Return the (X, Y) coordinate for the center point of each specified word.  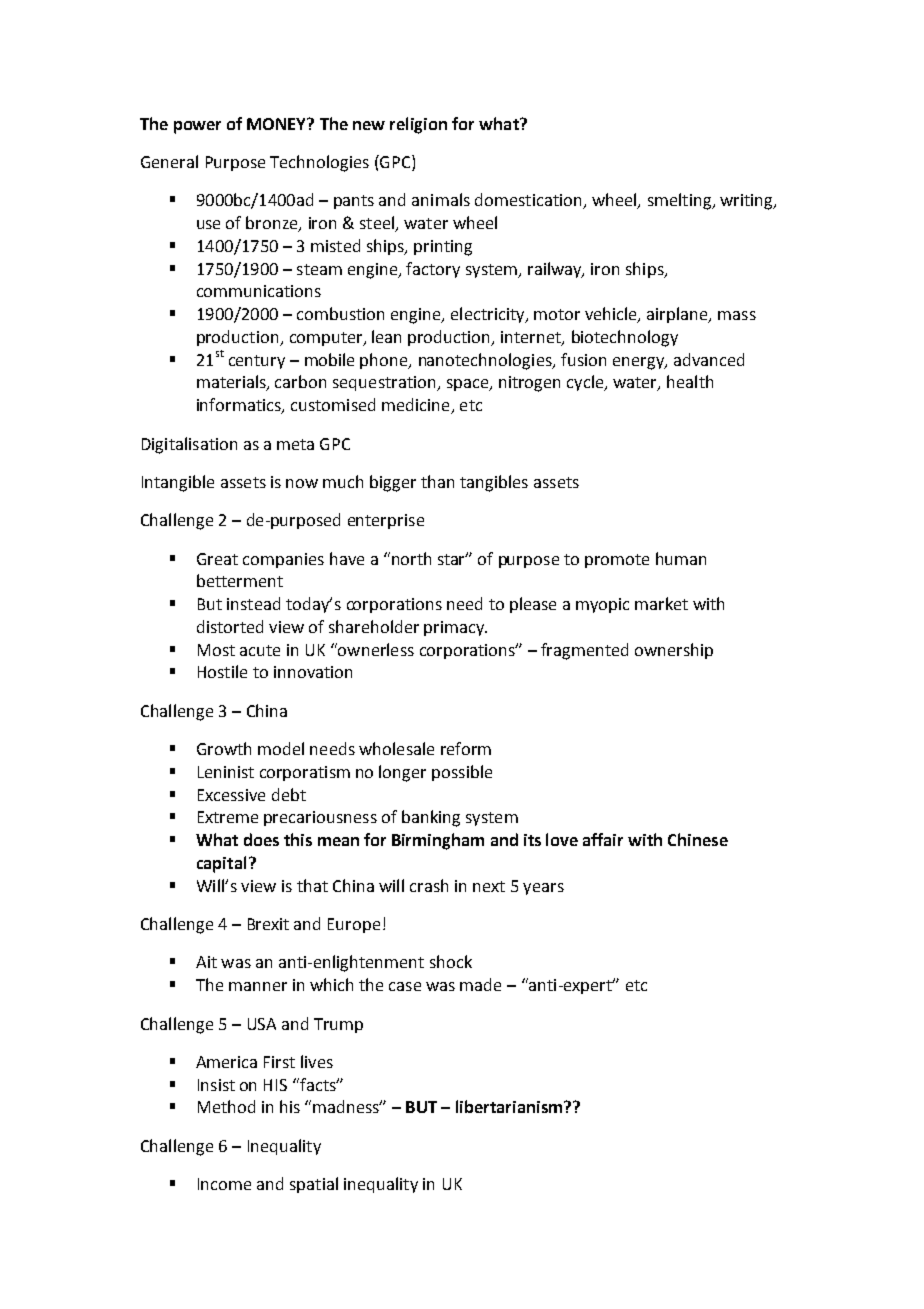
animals (441, 199)
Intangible (178, 483)
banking (431, 818)
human (681, 558)
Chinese (698, 839)
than (437, 481)
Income (224, 1184)
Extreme (228, 817)
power (197, 127)
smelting (681, 201)
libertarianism (510, 1106)
